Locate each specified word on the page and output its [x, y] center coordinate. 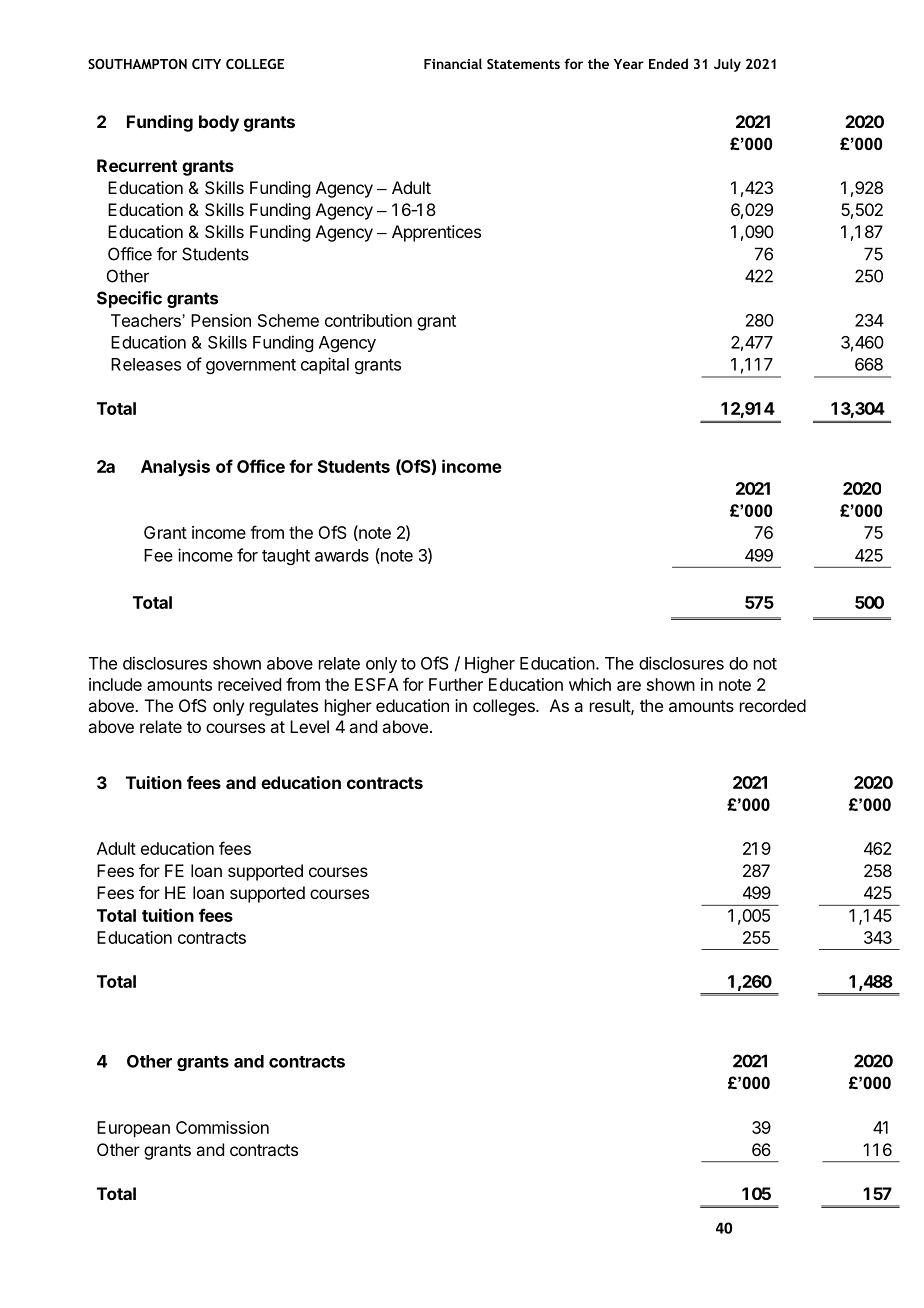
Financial [453, 63]
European [133, 1129]
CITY [206, 64]
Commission [222, 1127]
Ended [668, 63]
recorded [773, 705]
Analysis [175, 468]
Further [456, 684]
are [629, 686]
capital [325, 365]
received [249, 684]
